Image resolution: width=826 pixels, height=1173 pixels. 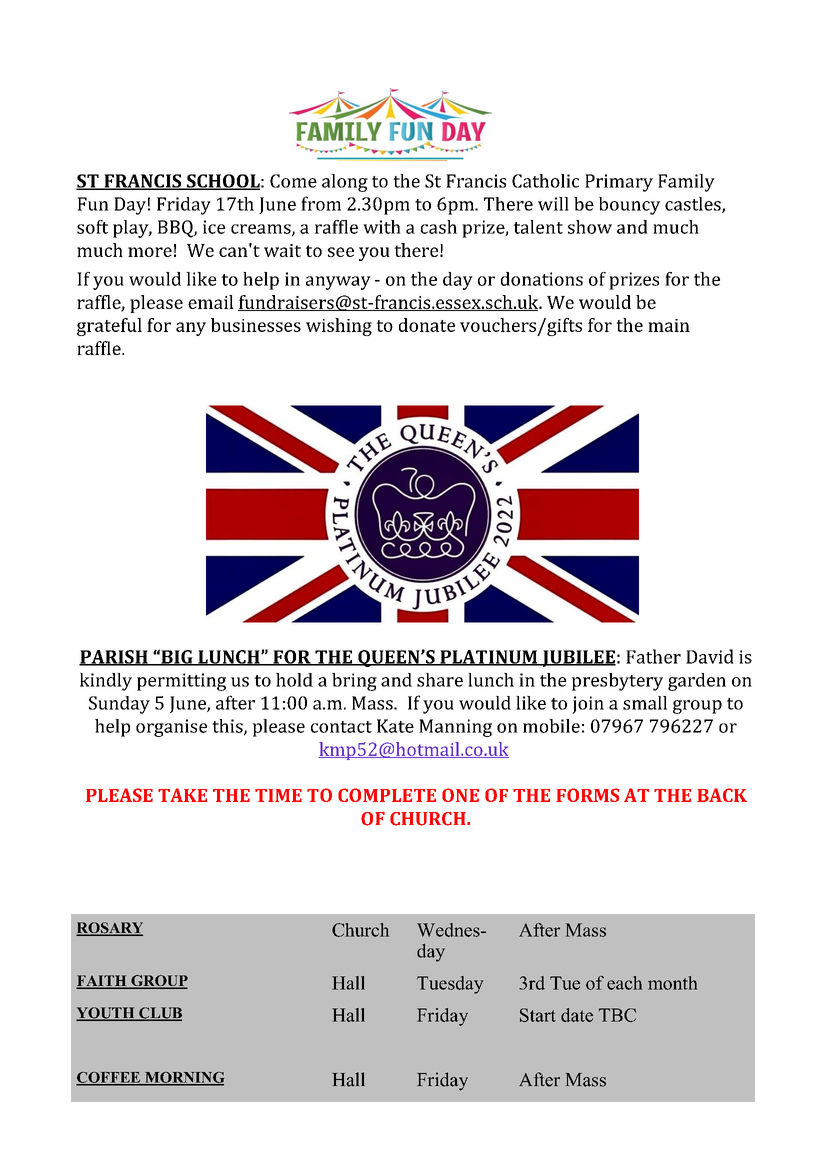 I want to click on MORNING, so click(x=183, y=1078).
